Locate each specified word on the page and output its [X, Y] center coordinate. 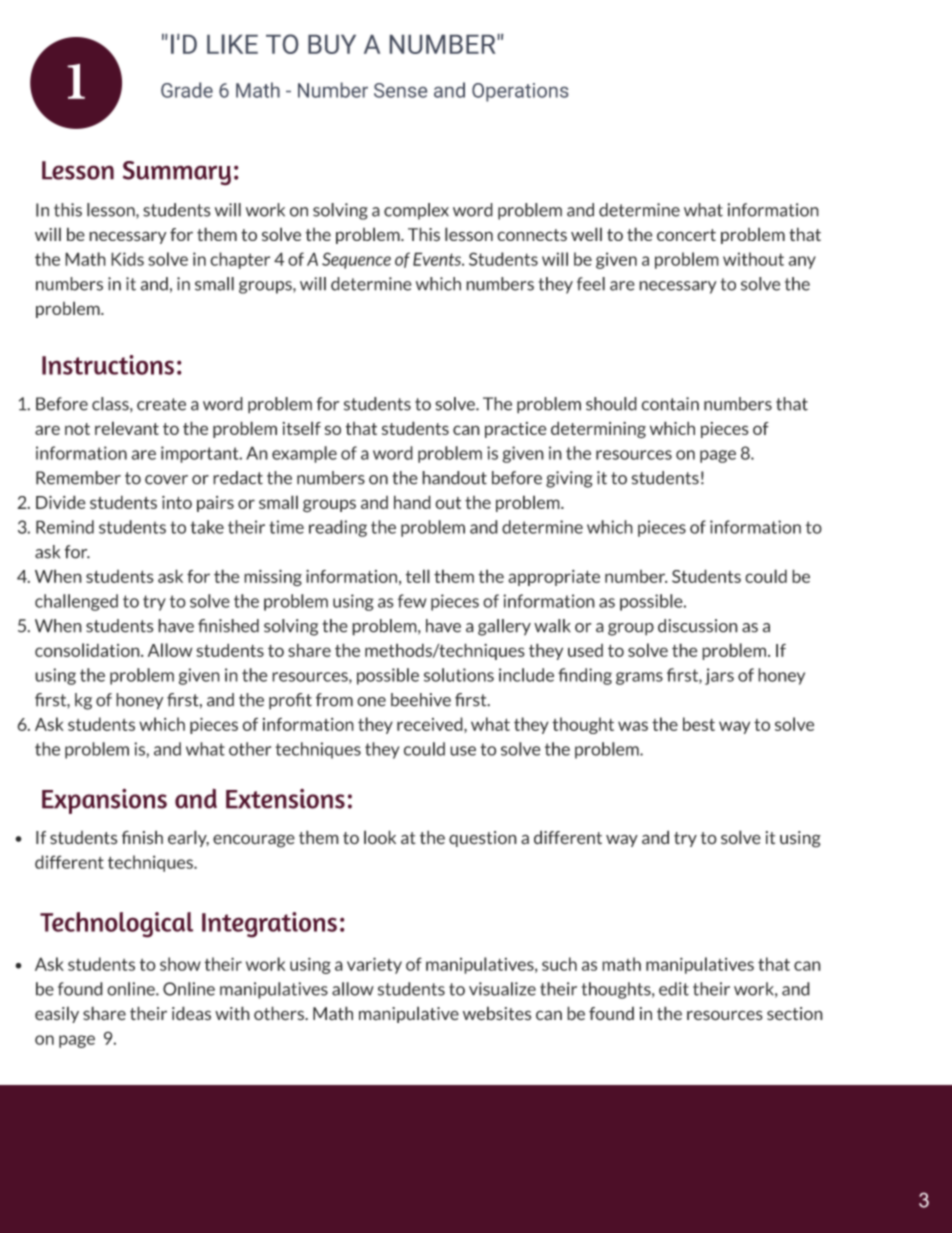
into [177, 502]
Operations [520, 92]
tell [418, 576]
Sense [400, 90]
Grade [187, 90]
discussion [698, 626]
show [180, 964]
